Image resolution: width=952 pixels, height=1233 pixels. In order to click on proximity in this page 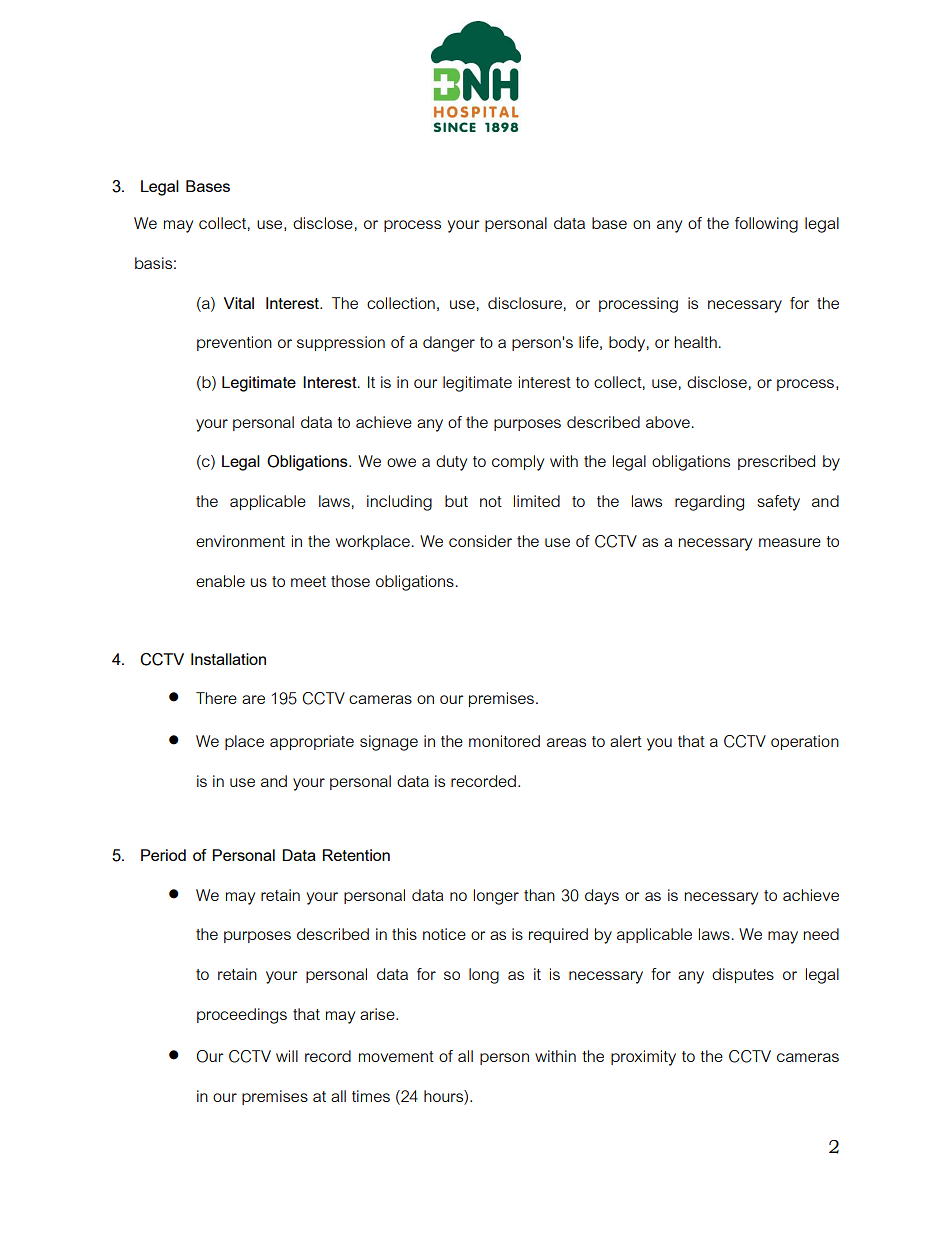, I will do `click(643, 1058)`.
